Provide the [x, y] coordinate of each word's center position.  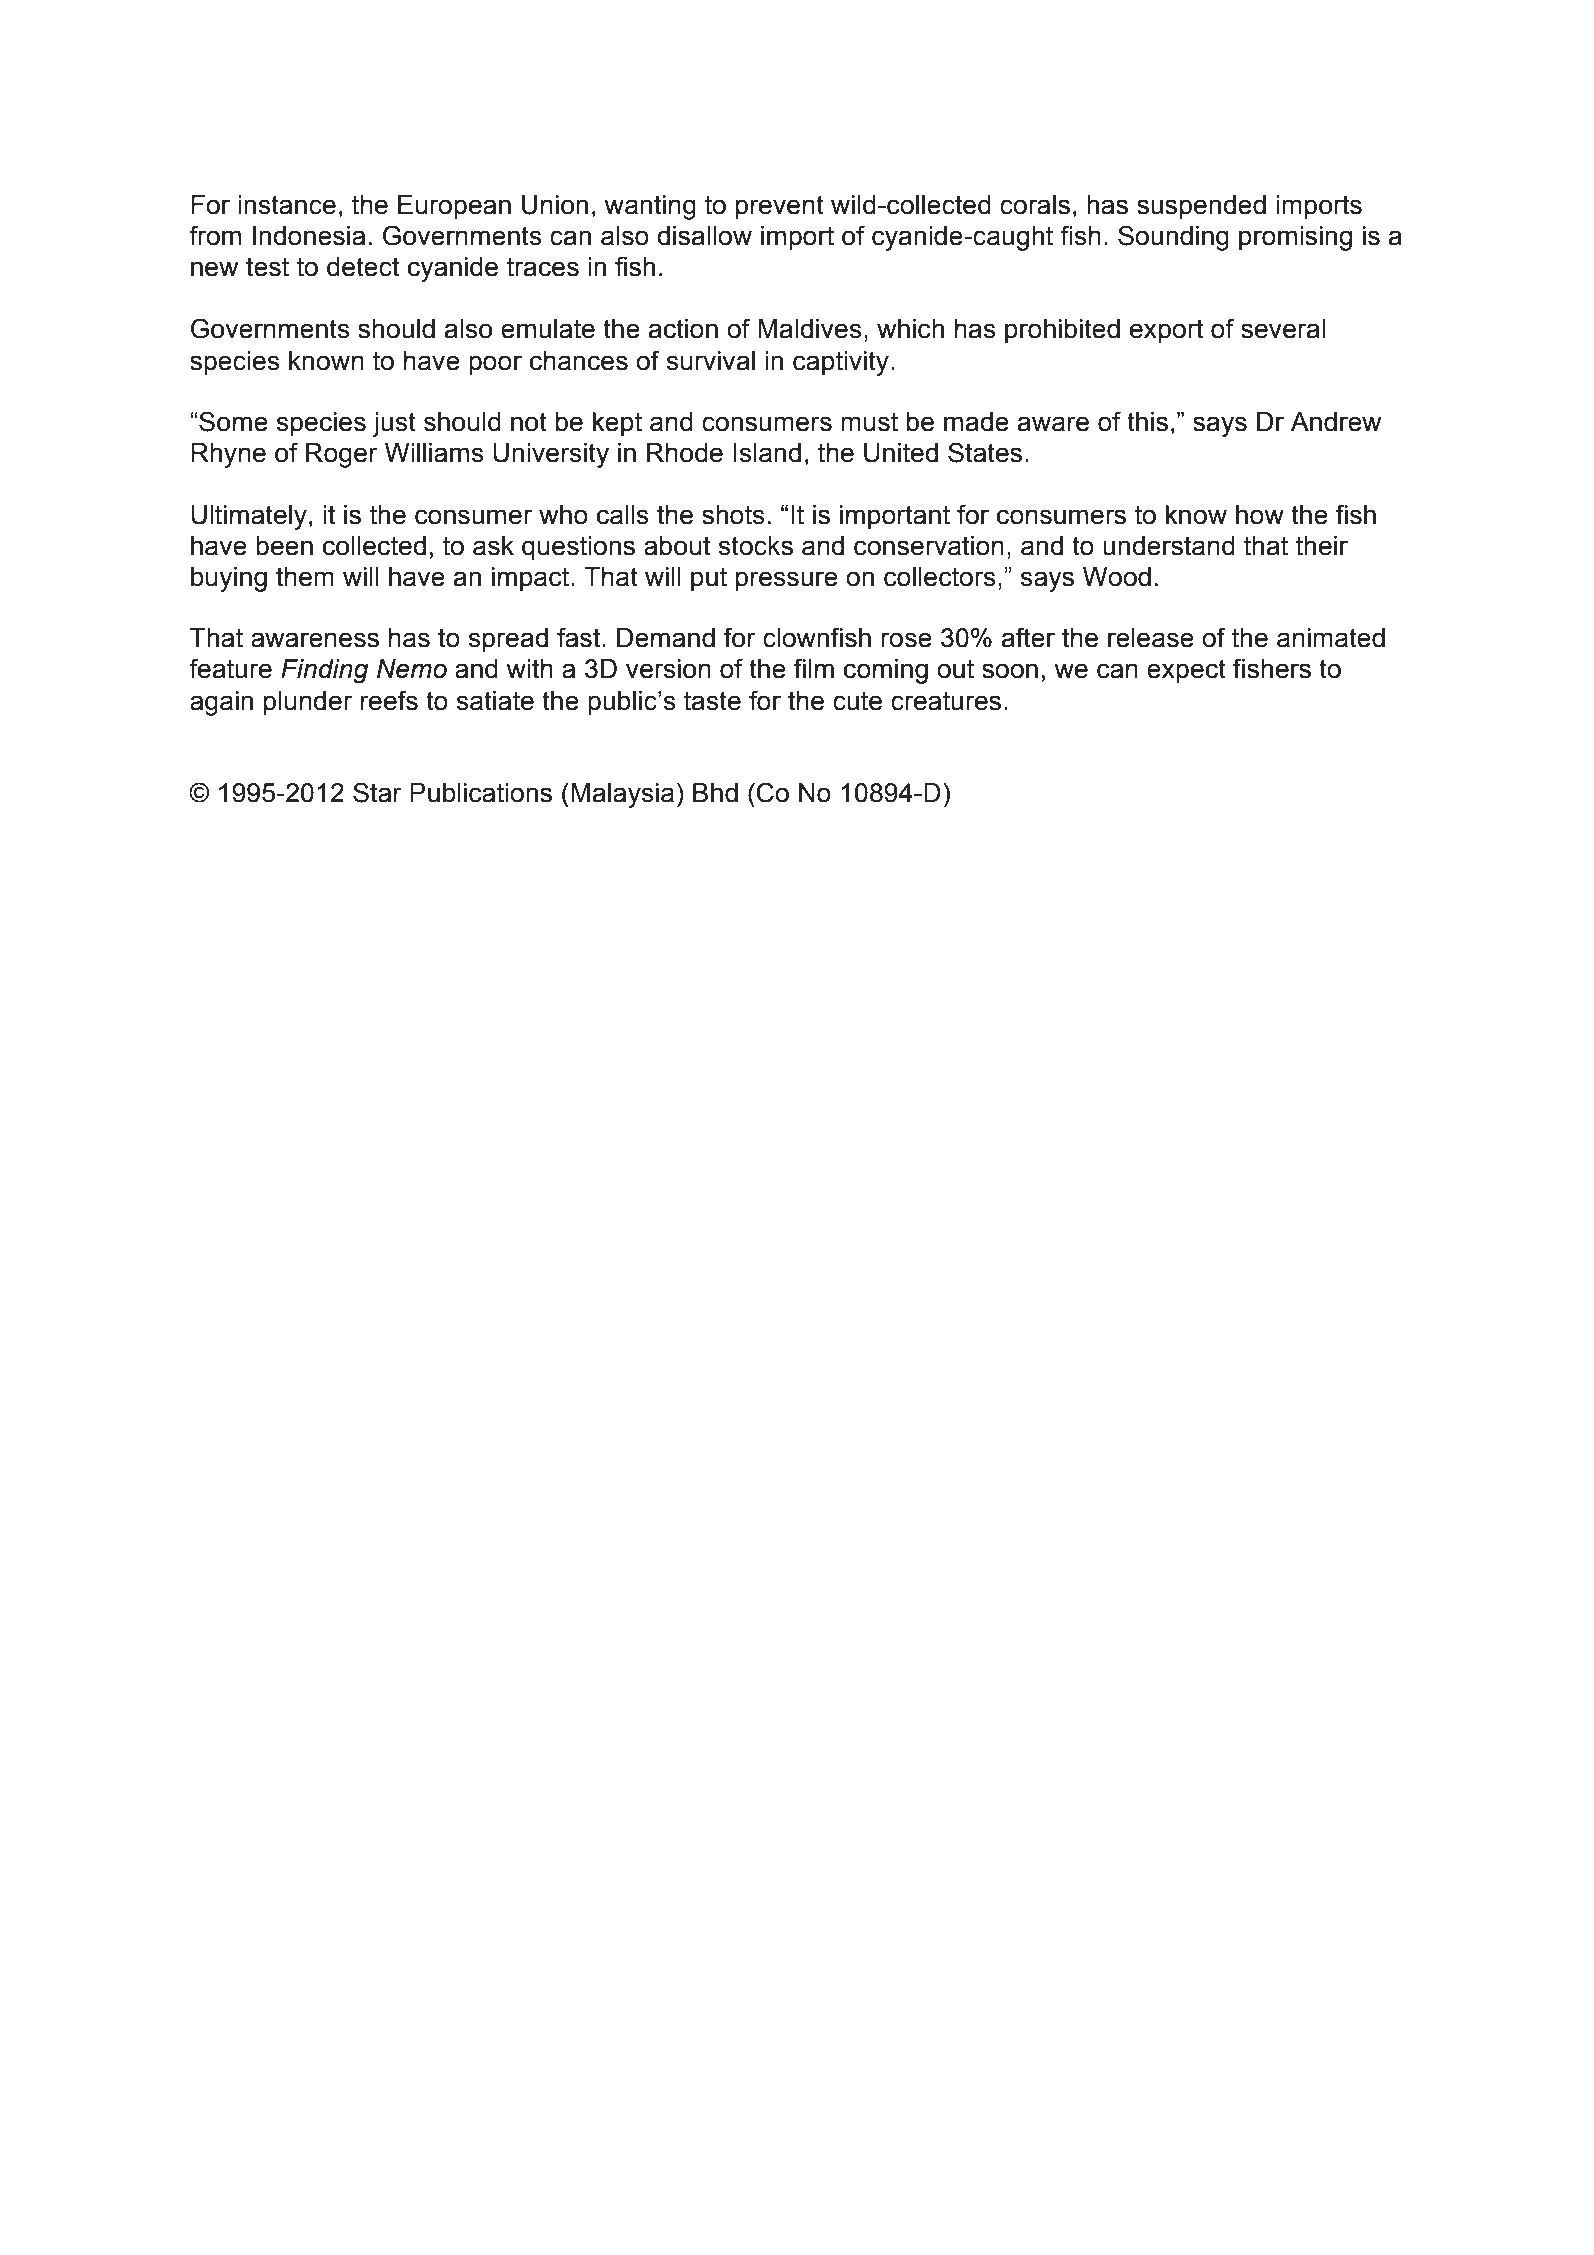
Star [377, 792]
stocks [756, 546]
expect [1186, 671]
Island [767, 453]
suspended [1201, 207]
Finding [325, 671]
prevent [780, 207]
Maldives [810, 329]
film [814, 668]
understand [1169, 546]
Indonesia [309, 236]
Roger [342, 455]
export [1166, 331]
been [284, 546]
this [1147, 422]
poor [495, 365]
